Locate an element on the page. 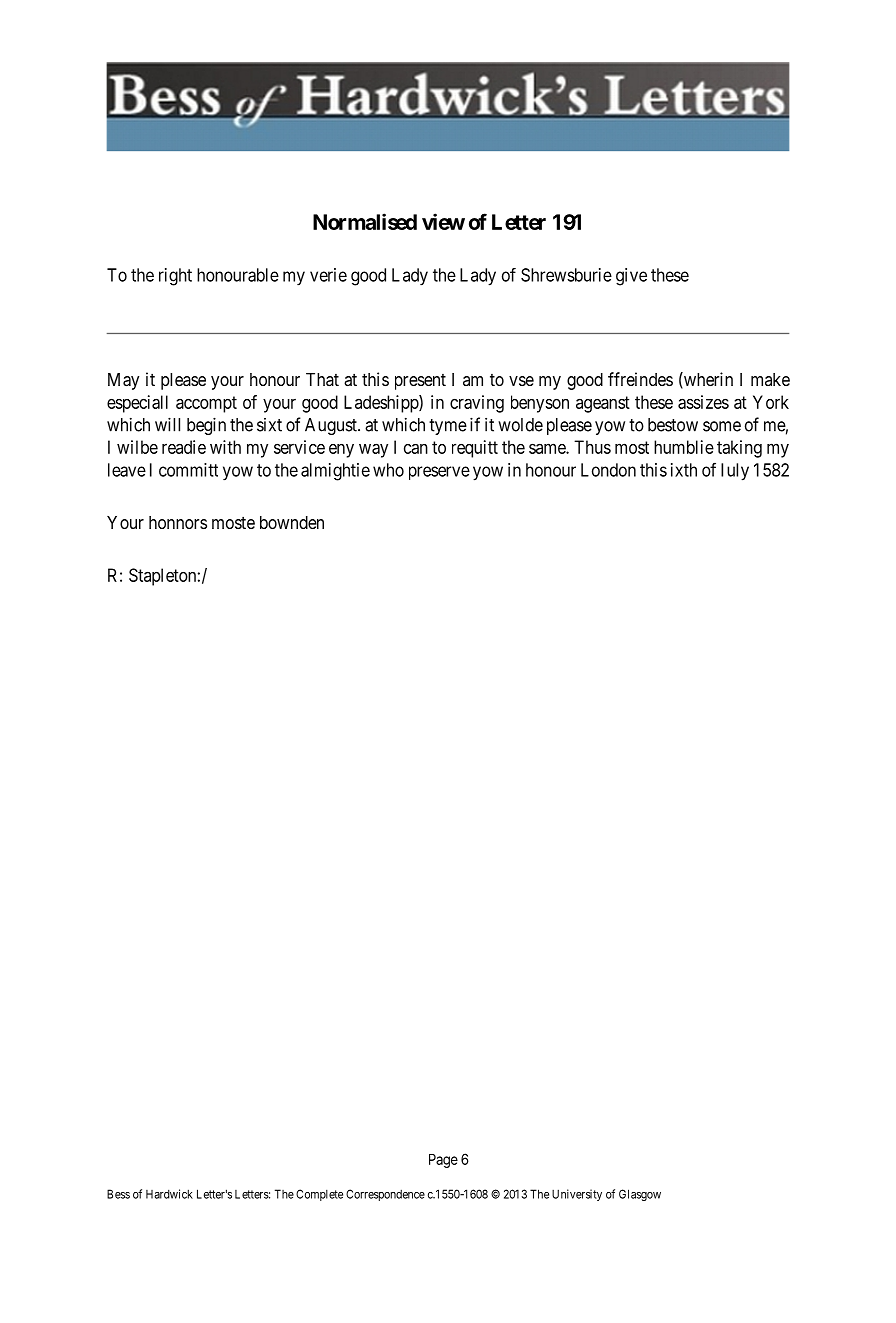  with is located at coordinates (225, 447).
